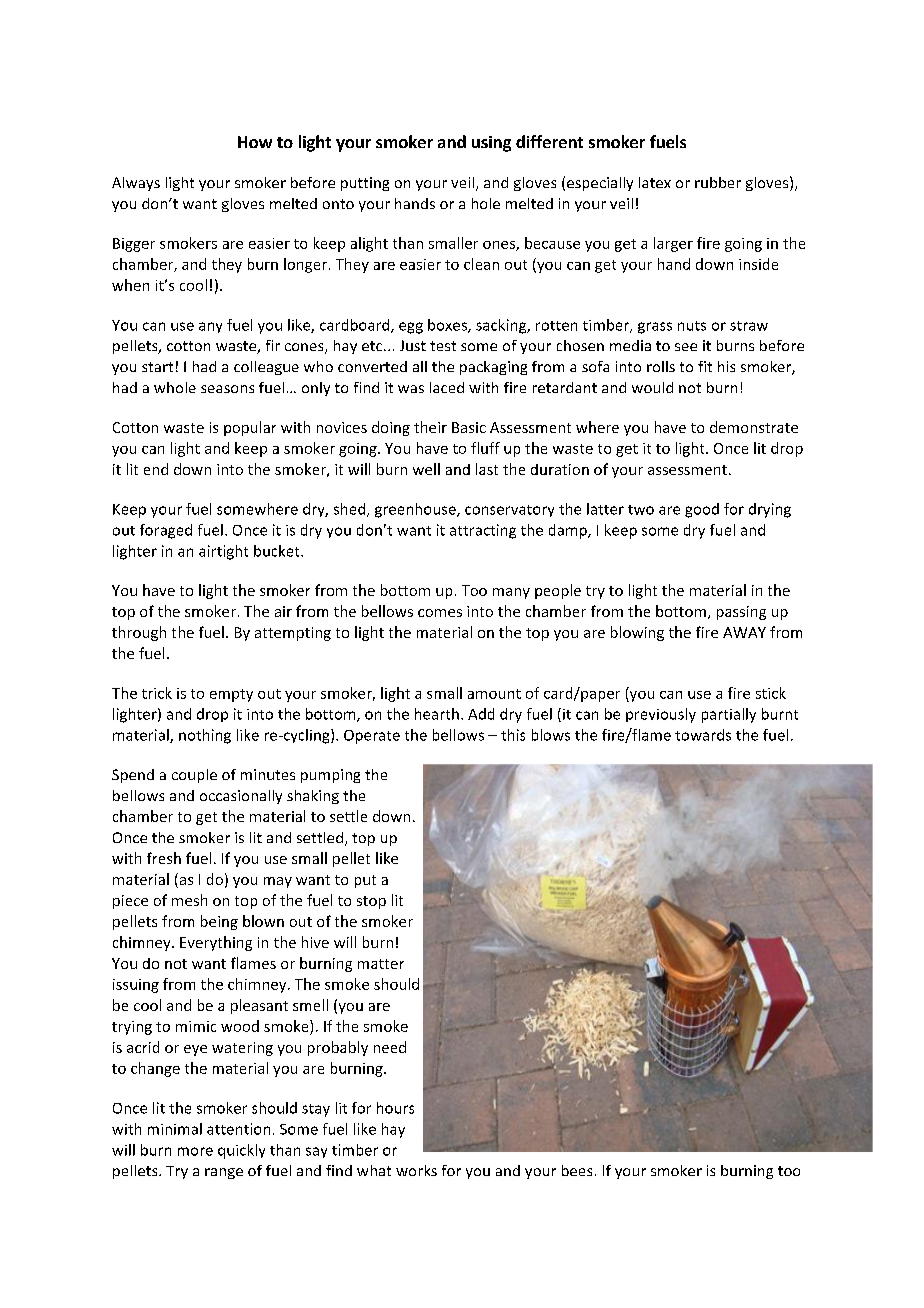 This image has width=924, height=1308. What do you see at coordinates (703, 735) in the image?
I see `towards` at bounding box center [703, 735].
